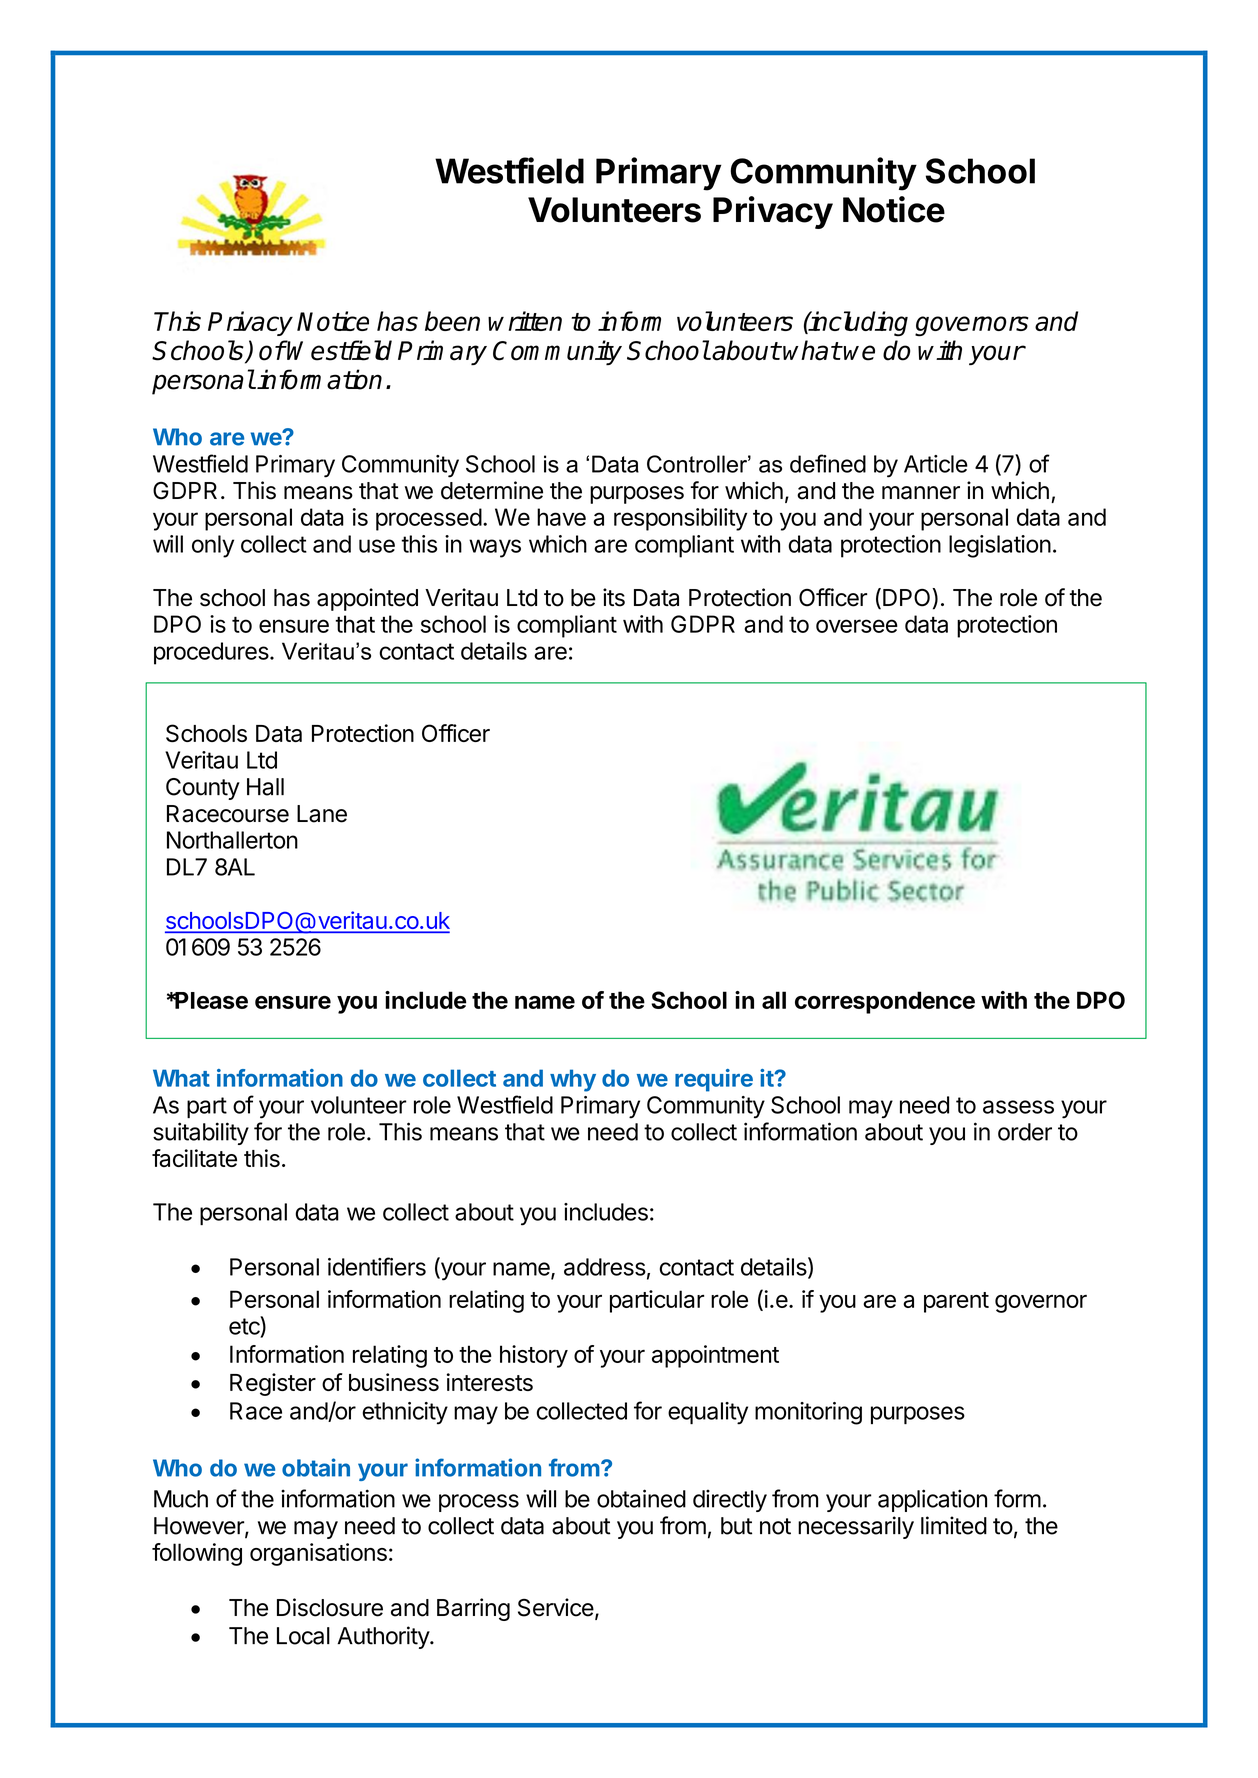 This document has width=1258, height=1778. Describe the element at coordinates (956, 1302) in the document. I see `parent` at that location.
